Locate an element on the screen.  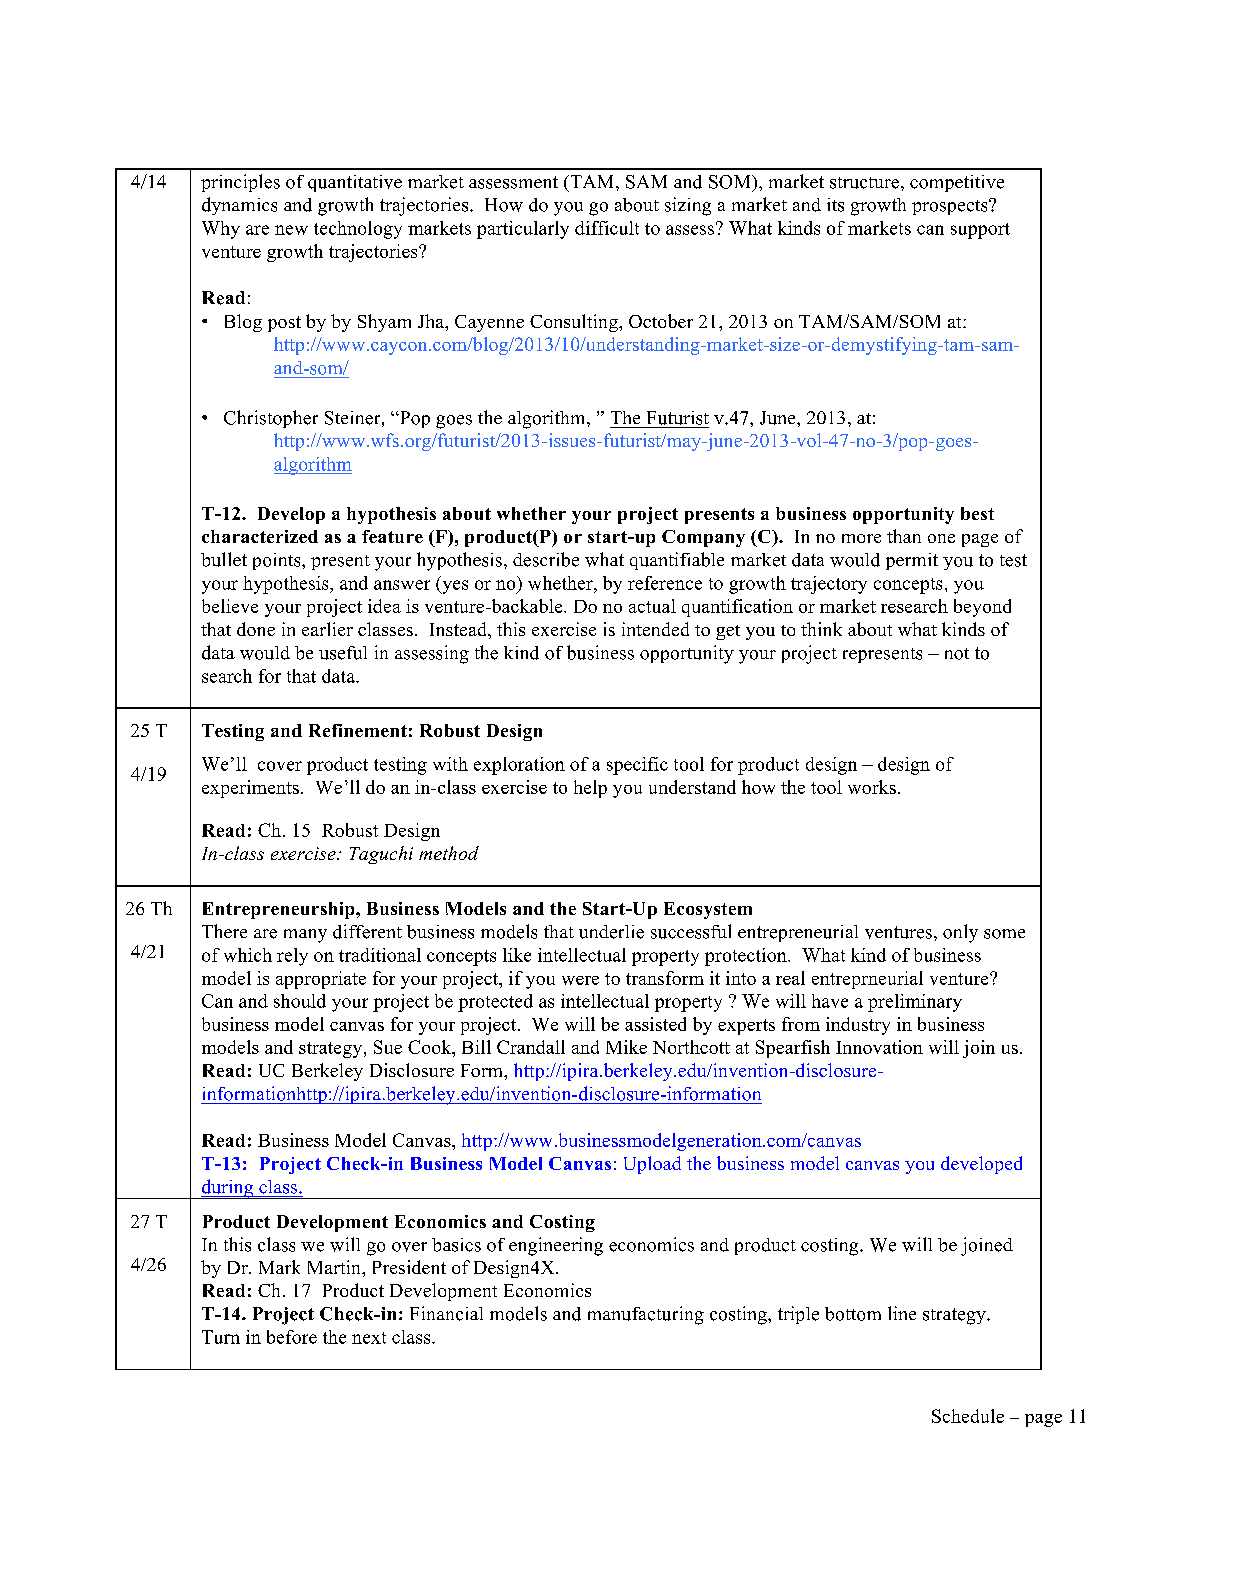
help is located at coordinates (590, 789).
